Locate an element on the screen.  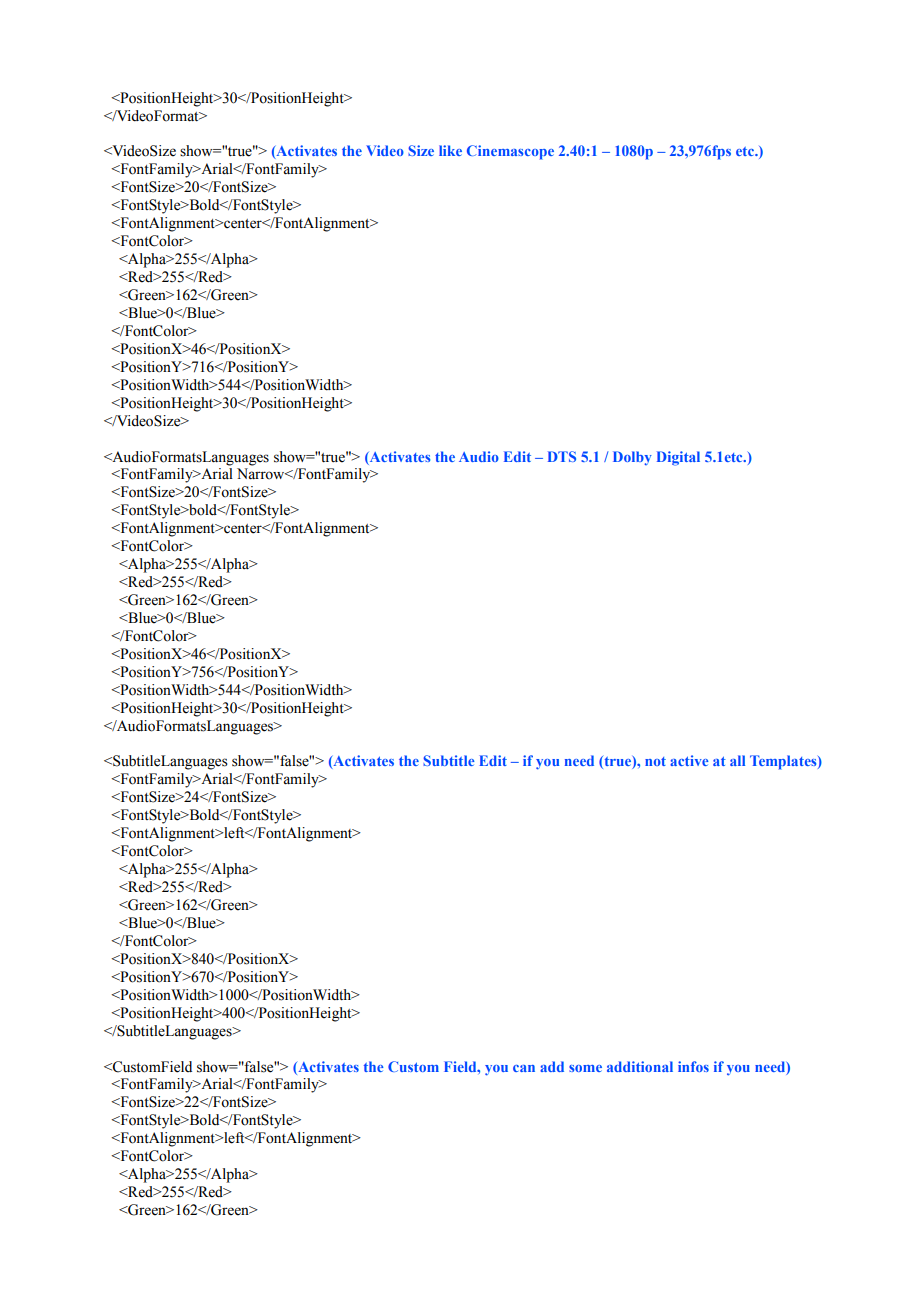
DTS is located at coordinates (562, 456).
